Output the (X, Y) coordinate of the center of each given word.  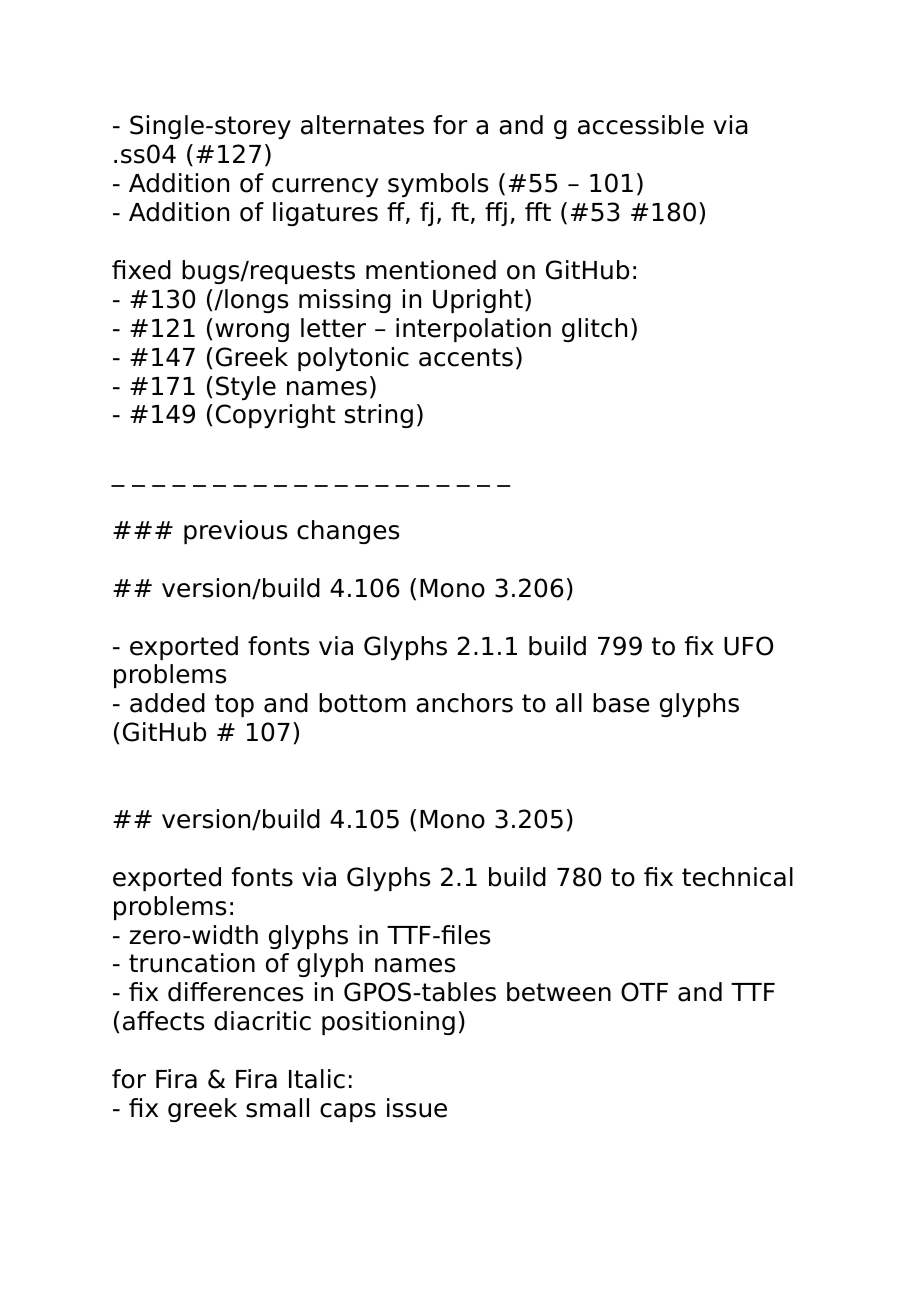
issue (417, 1108)
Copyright (275, 416)
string (379, 416)
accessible (641, 125)
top (234, 705)
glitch (594, 330)
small (277, 1108)
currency (325, 187)
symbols (438, 185)
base (621, 703)
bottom (362, 703)
